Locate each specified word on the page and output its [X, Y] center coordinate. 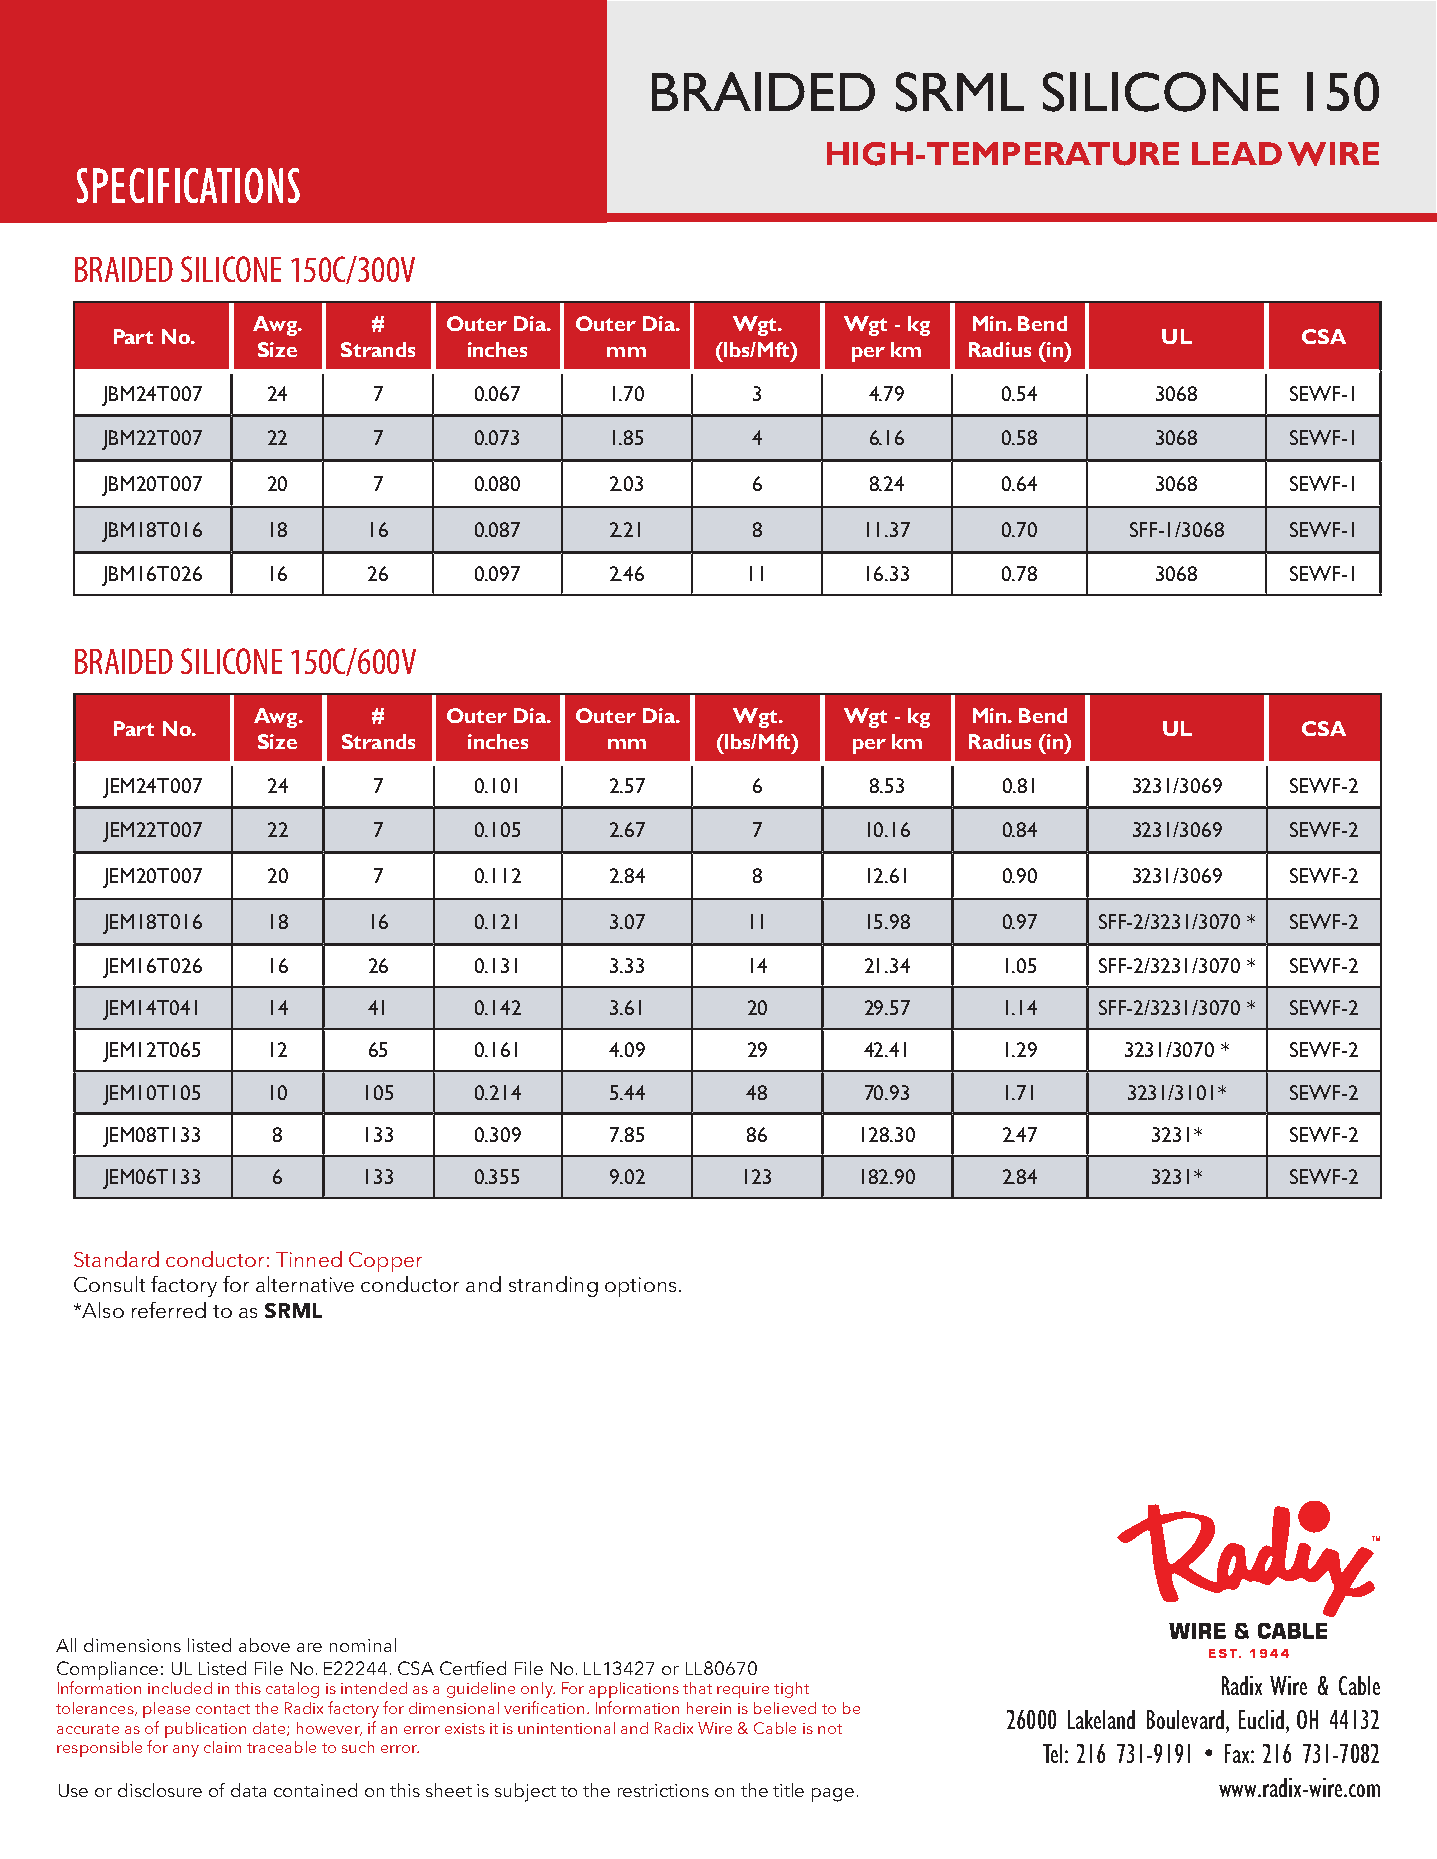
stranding [553, 1286]
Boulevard [1185, 1719]
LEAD [1237, 153]
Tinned [309, 1259]
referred [169, 1310]
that [697, 1688]
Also [102, 1310]
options [640, 1287]
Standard [116, 1259]
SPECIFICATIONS [188, 185]
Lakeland [1101, 1719]
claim [222, 1747]
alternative [305, 1284]
